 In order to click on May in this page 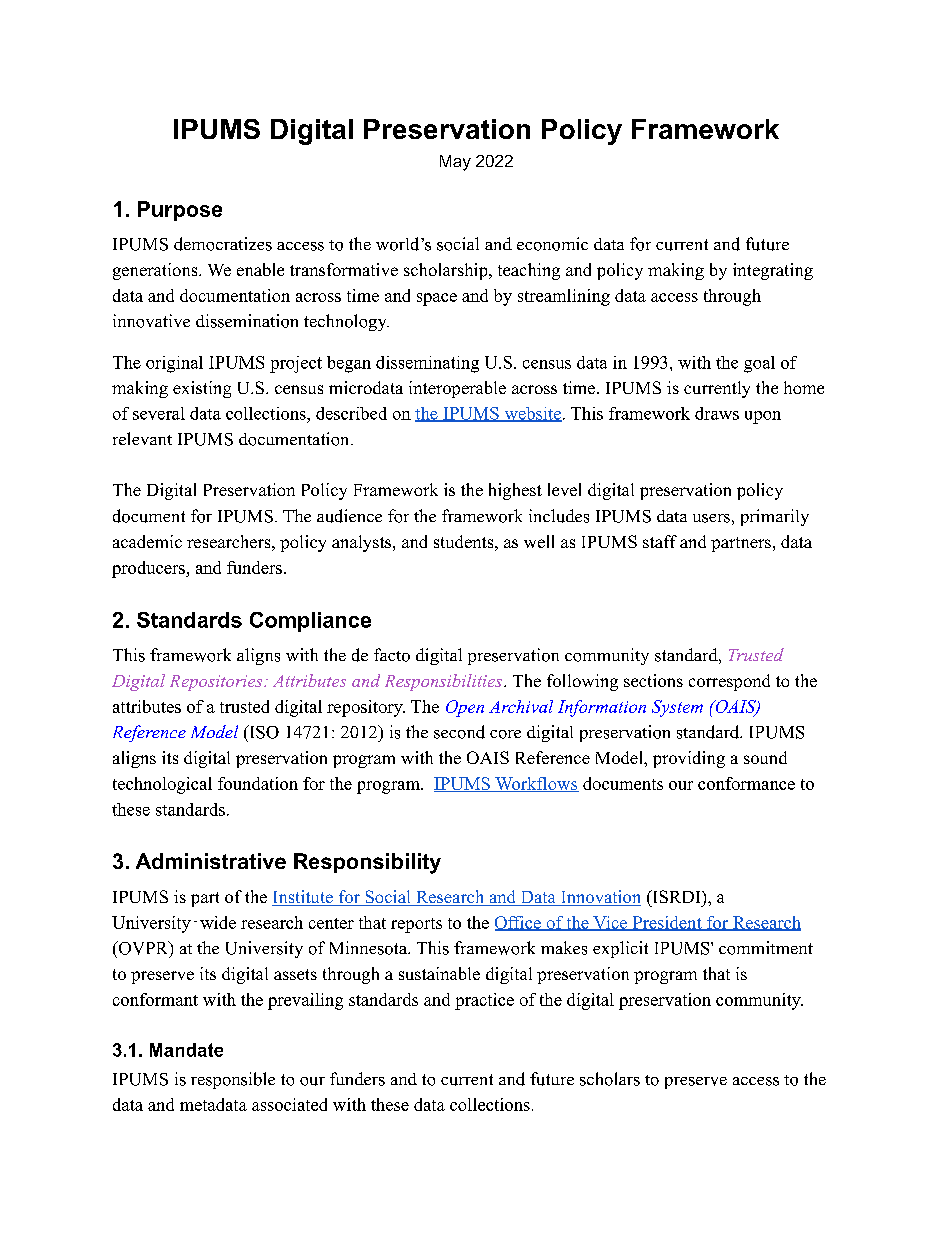, I will do `click(455, 163)`.
